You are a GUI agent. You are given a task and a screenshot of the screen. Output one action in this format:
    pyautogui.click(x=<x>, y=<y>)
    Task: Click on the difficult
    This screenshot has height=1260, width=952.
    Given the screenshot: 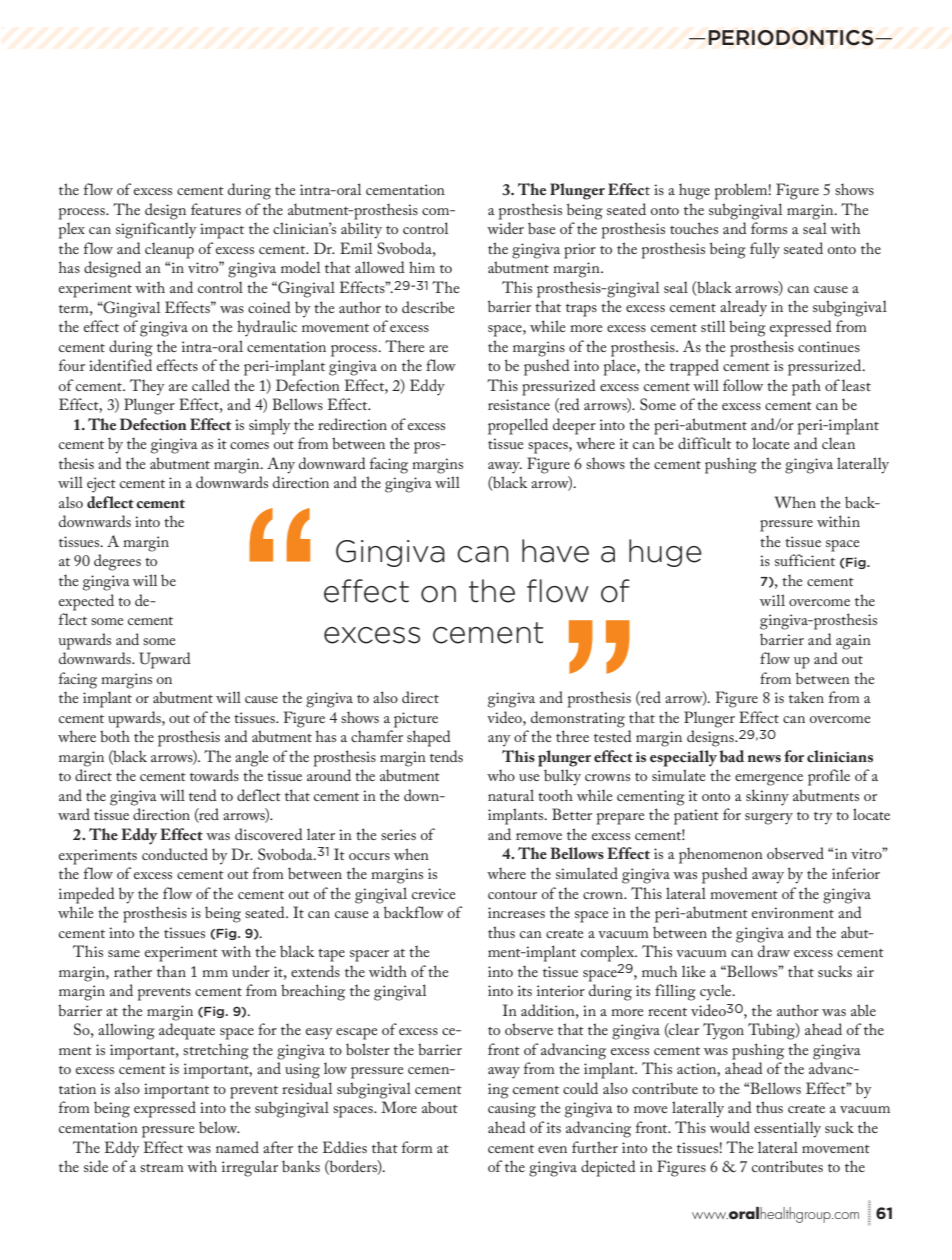 What is the action you would take?
    pyautogui.click(x=704, y=443)
